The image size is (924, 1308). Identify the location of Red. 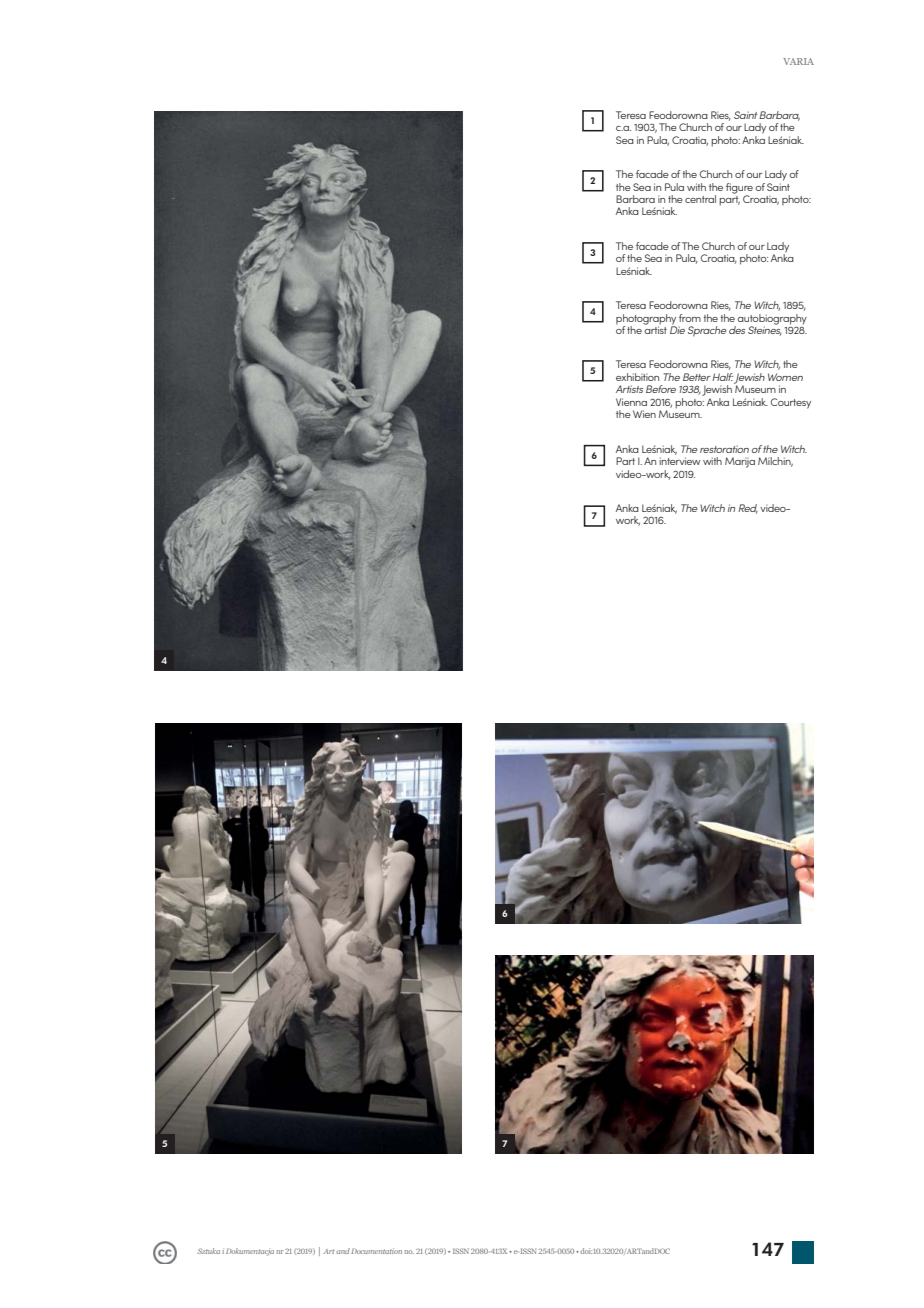
(748, 509).
